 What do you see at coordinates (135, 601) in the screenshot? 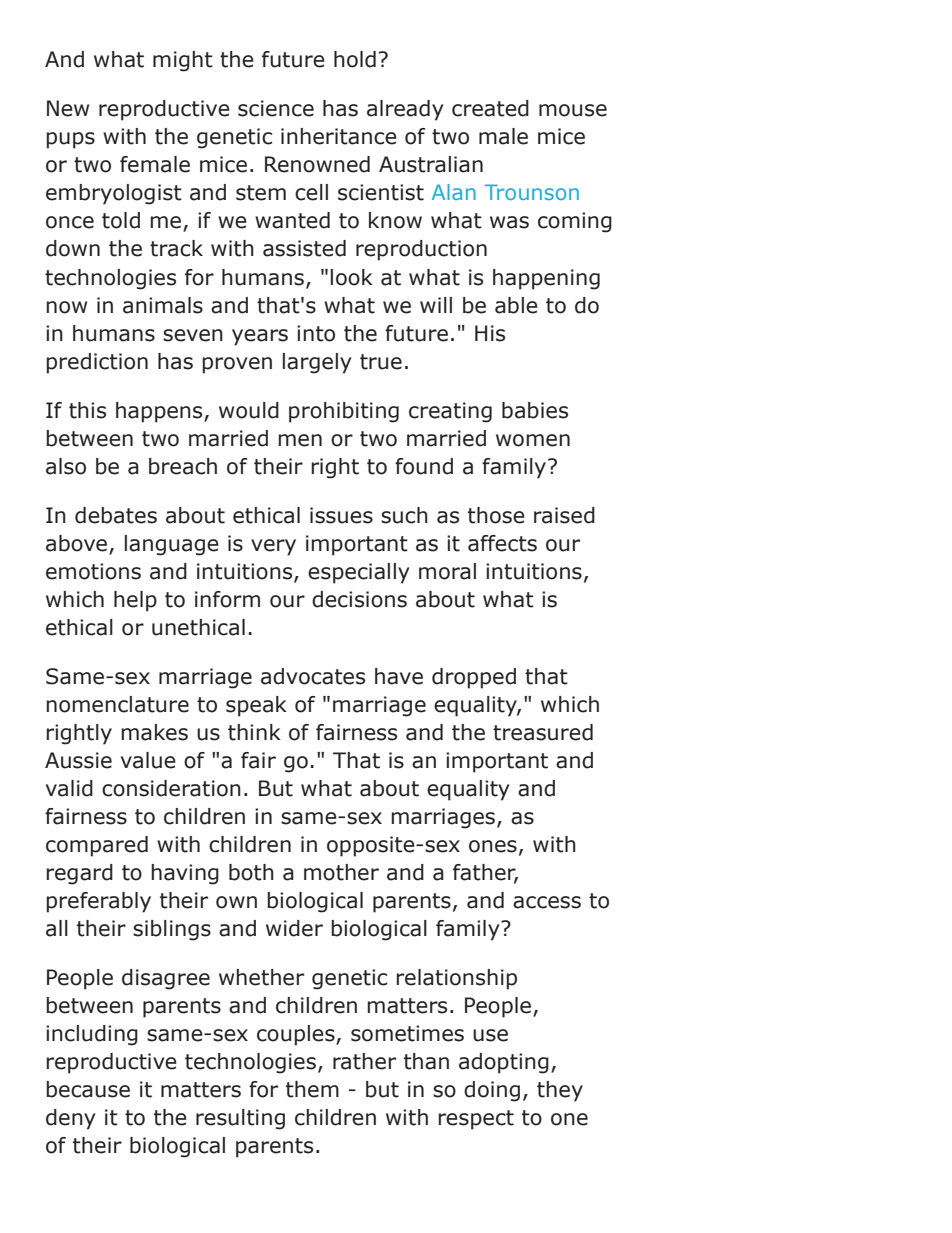
I see `help` at bounding box center [135, 601].
